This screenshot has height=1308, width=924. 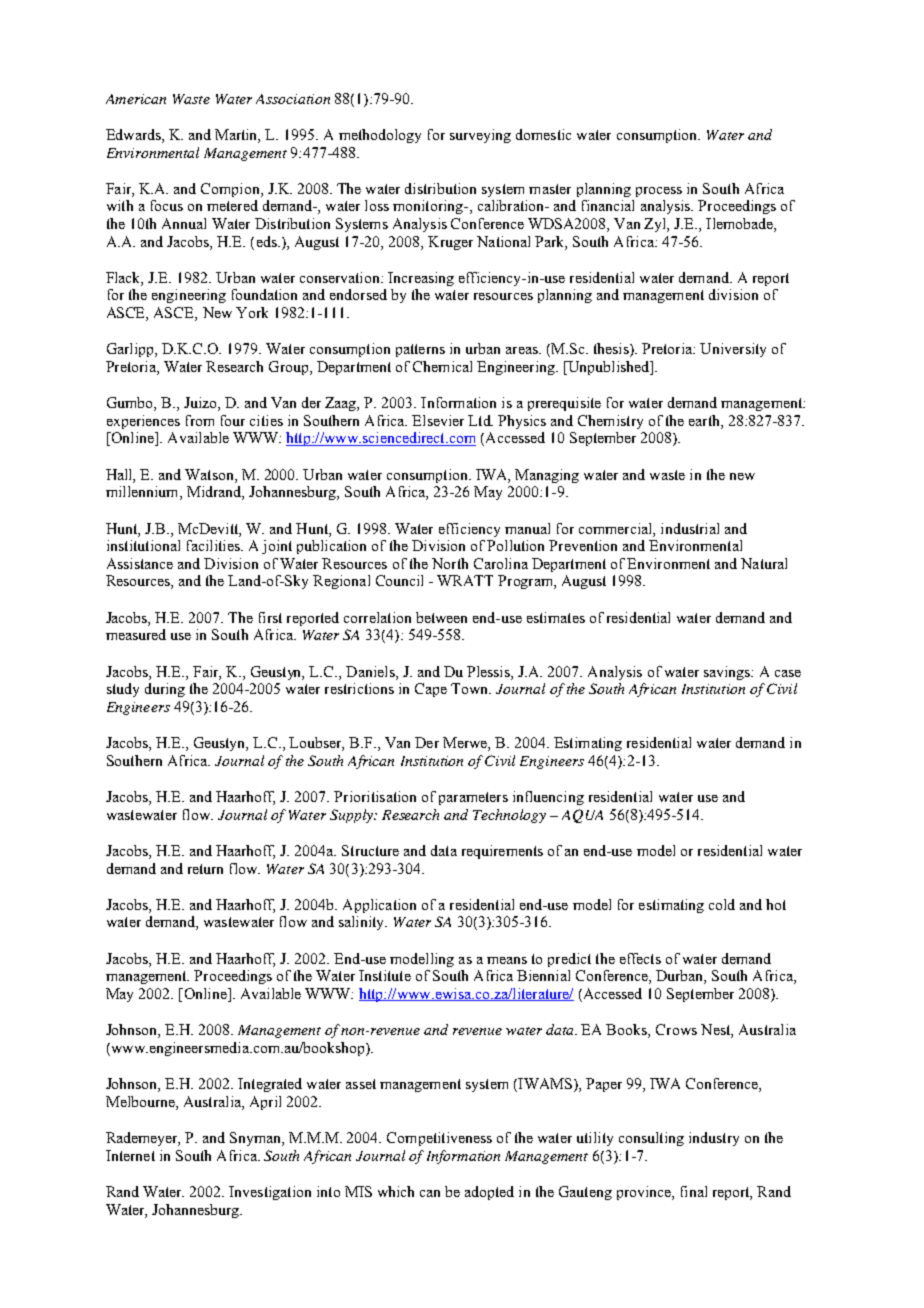 I want to click on Martin, so click(x=237, y=136).
